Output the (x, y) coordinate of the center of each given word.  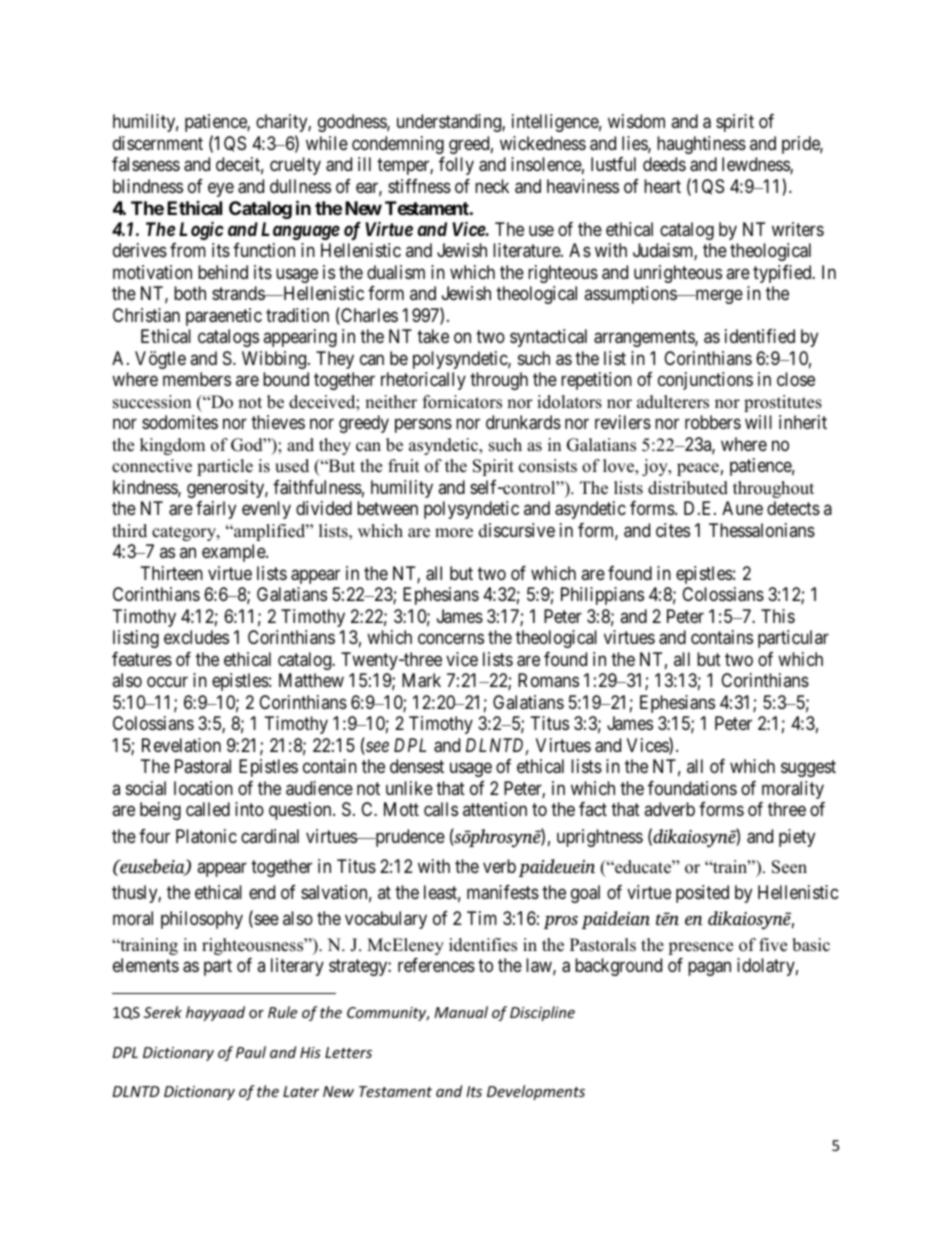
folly (456, 166)
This (778, 616)
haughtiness (701, 145)
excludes (196, 637)
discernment (158, 143)
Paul (251, 1052)
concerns (451, 639)
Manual (461, 1012)
